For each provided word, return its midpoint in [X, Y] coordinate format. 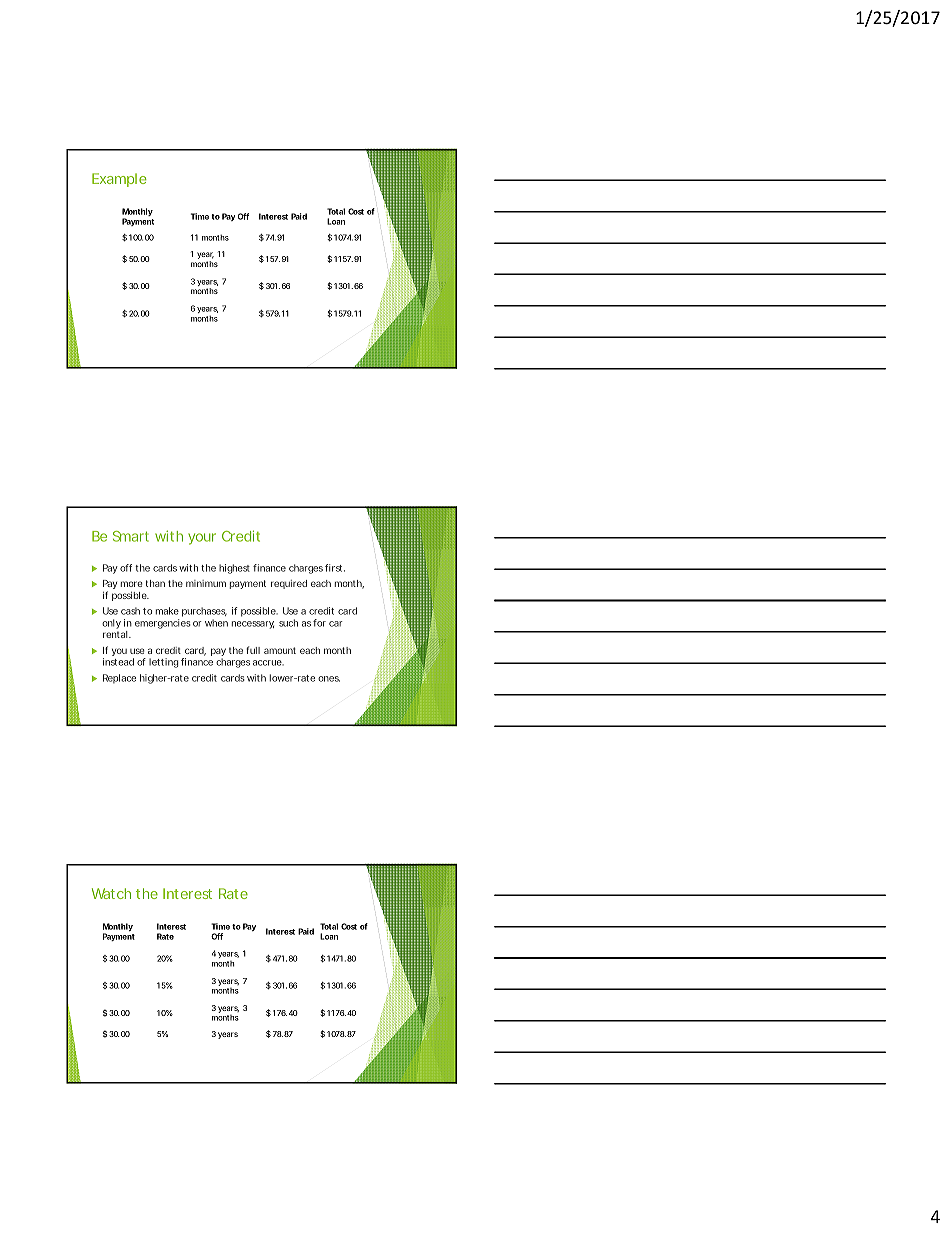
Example [119, 180]
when [216, 623]
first [335, 568]
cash [130, 611]
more [131, 584]
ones [329, 679]
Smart [131, 536]
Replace [119, 678]
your [202, 539]
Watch [111, 893]
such [288, 623]
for [319, 623]
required [289, 584]
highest [234, 569]
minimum [206, 583]
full [253, 650]
